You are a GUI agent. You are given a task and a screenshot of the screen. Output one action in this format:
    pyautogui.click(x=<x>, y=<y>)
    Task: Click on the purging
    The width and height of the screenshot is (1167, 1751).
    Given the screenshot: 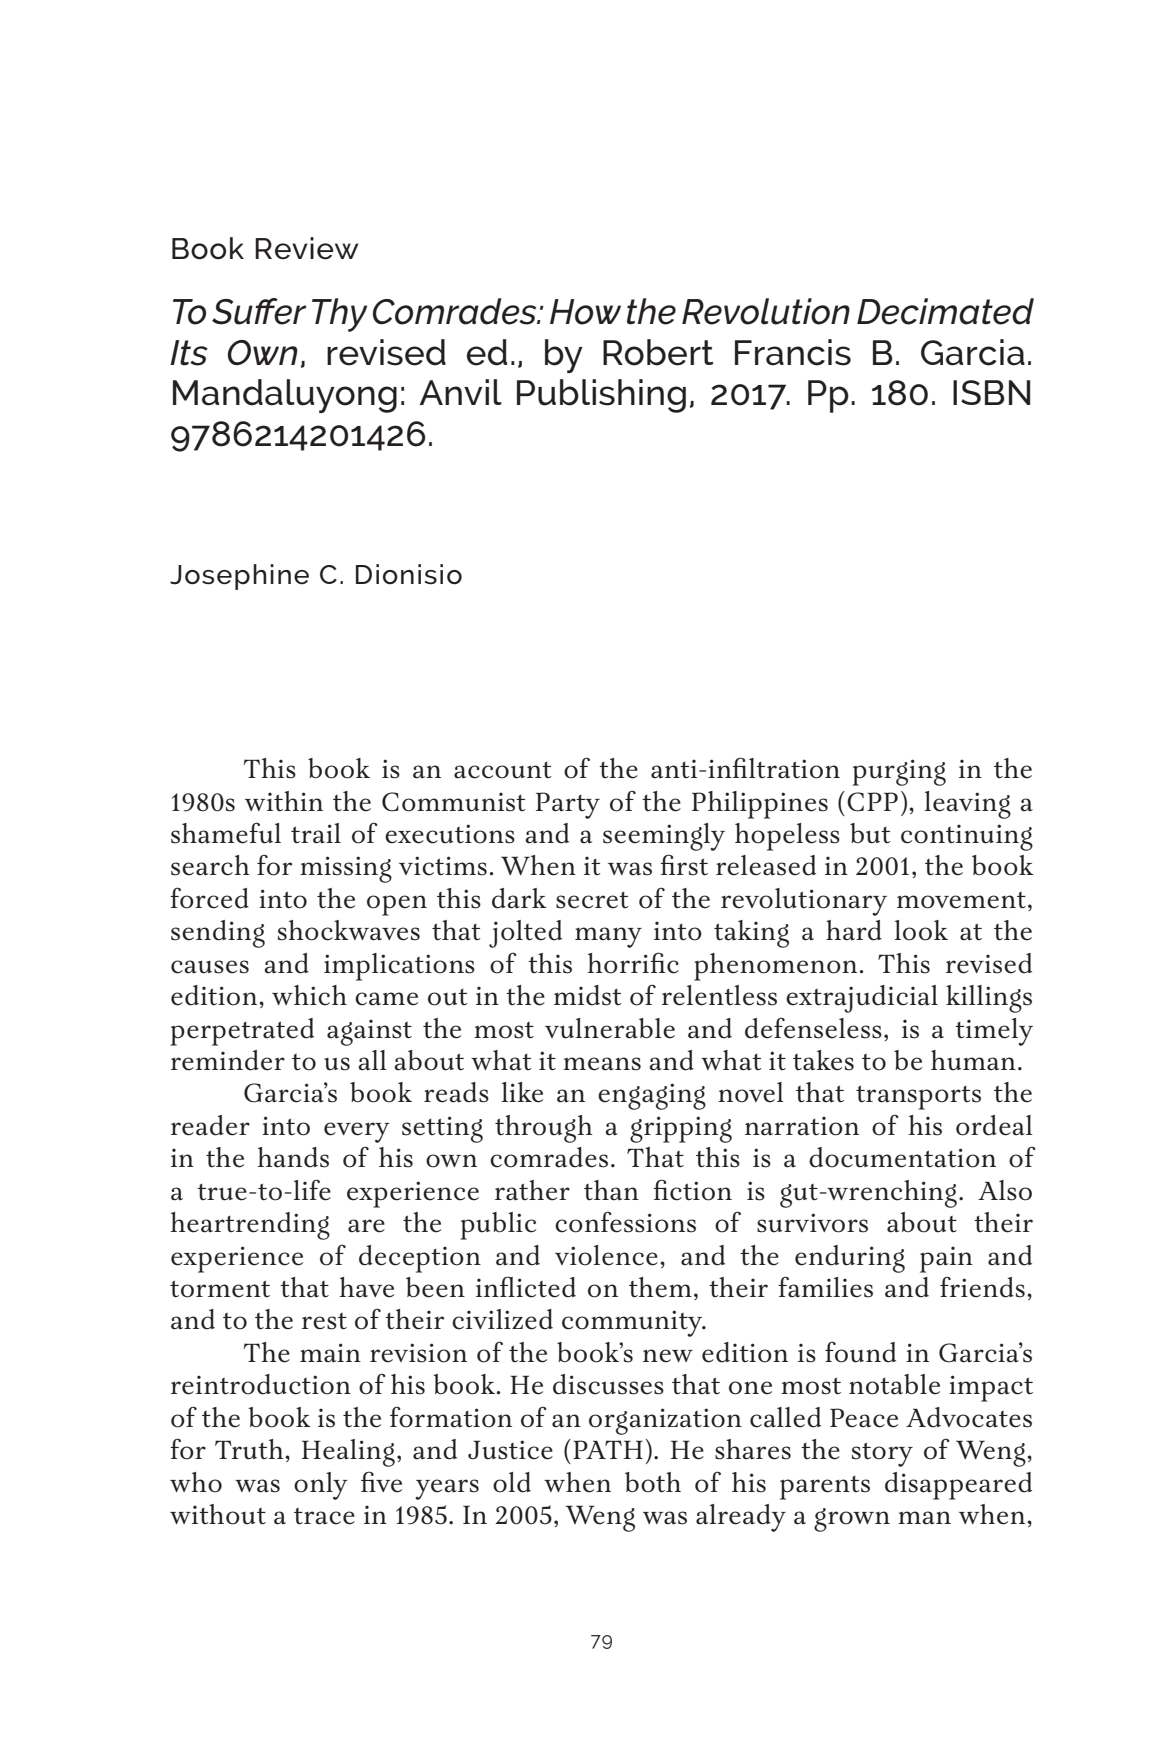 What is the action you would take?
    pyautogui.click(x=899, y=772)
